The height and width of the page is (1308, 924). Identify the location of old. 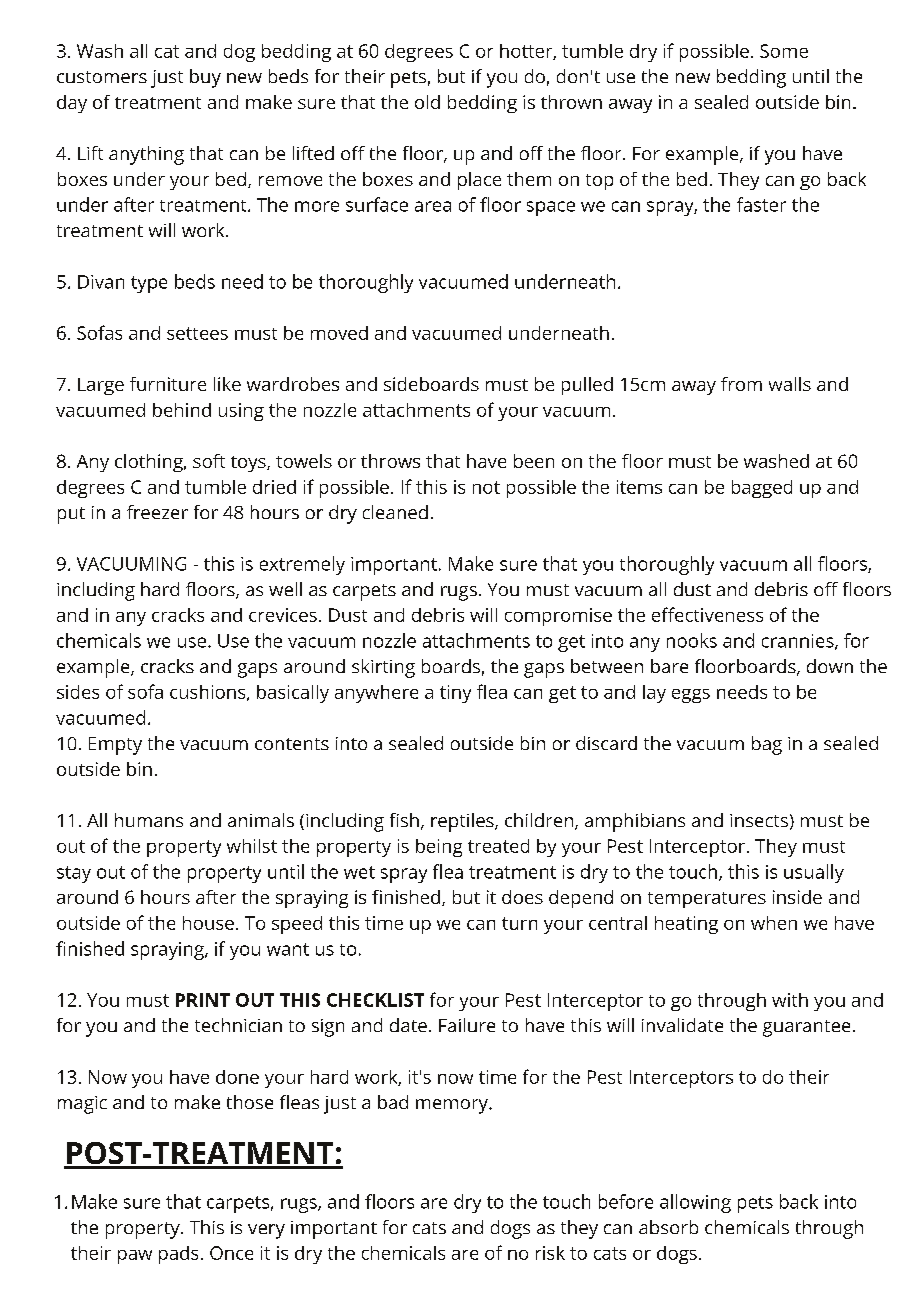
(427, 102).
